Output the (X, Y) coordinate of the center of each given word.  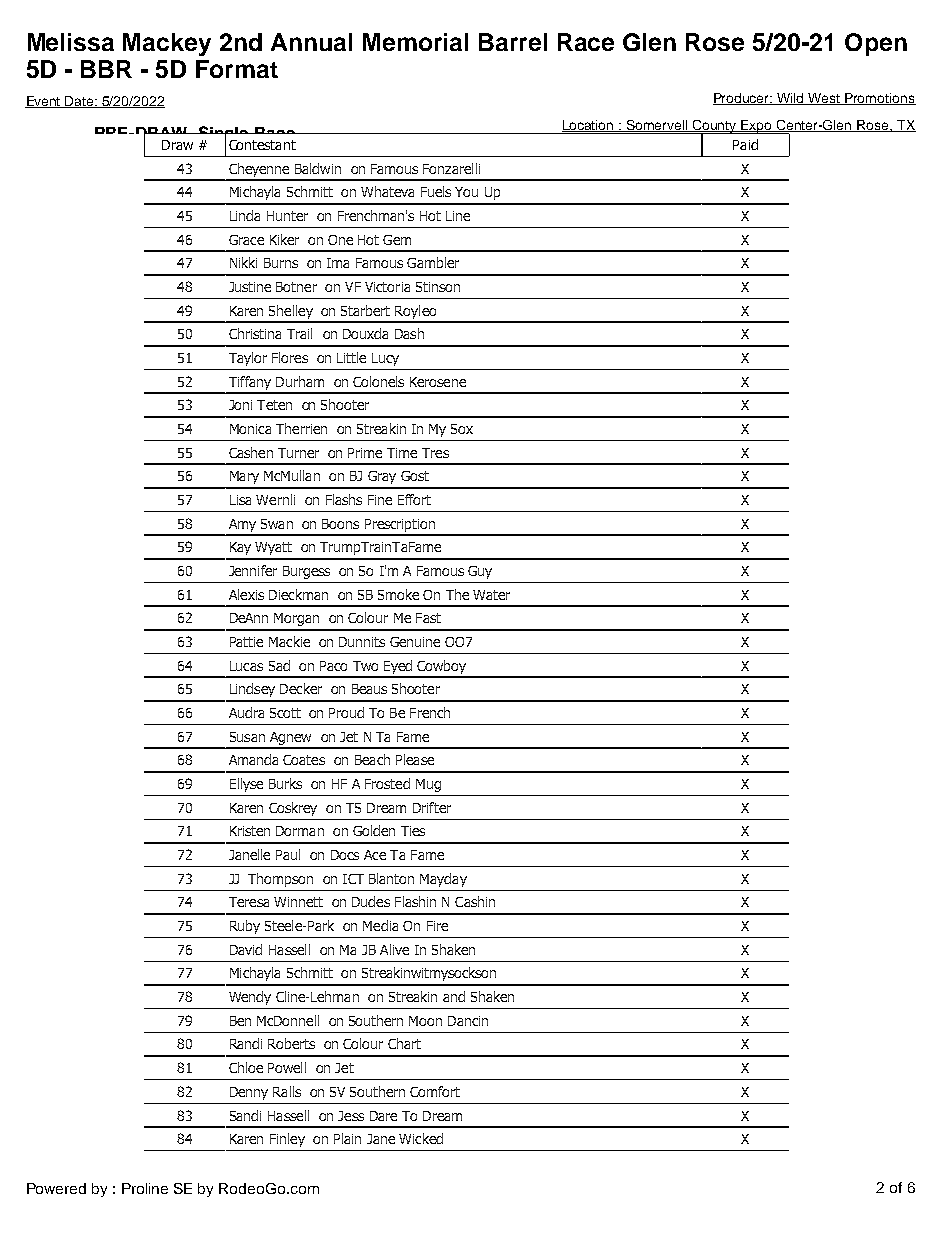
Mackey (167, 44)
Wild (790, 99)
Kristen (250, 831)
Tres (435, 453)
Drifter (432, 807)
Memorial (415, 42)
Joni (240, 405)
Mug (428, 785)
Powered (56, 1188)
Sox (462, 429)
